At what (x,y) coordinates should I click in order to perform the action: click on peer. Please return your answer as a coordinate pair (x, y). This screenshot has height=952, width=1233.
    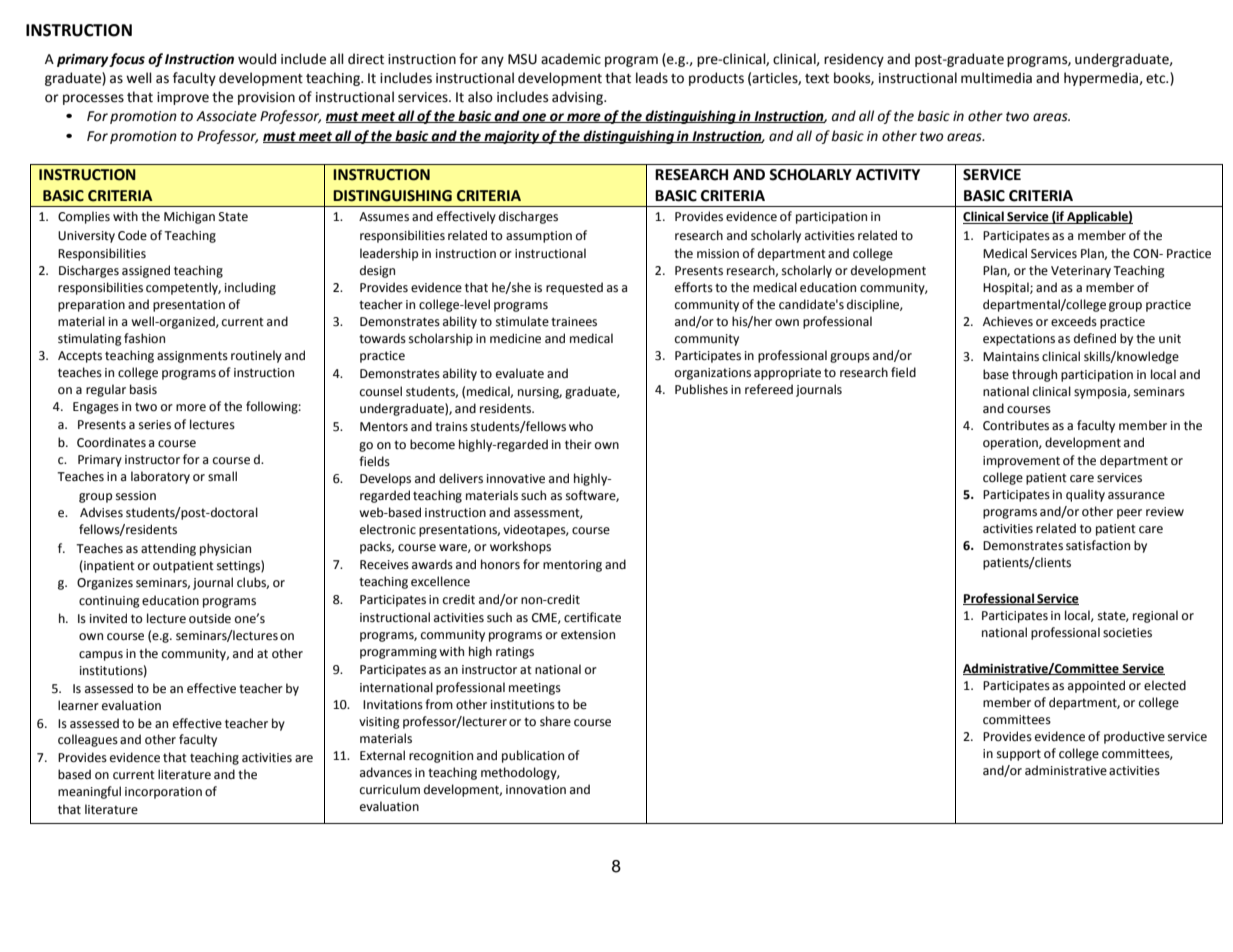
    Looking at the image, I should click on (1129, 514).
